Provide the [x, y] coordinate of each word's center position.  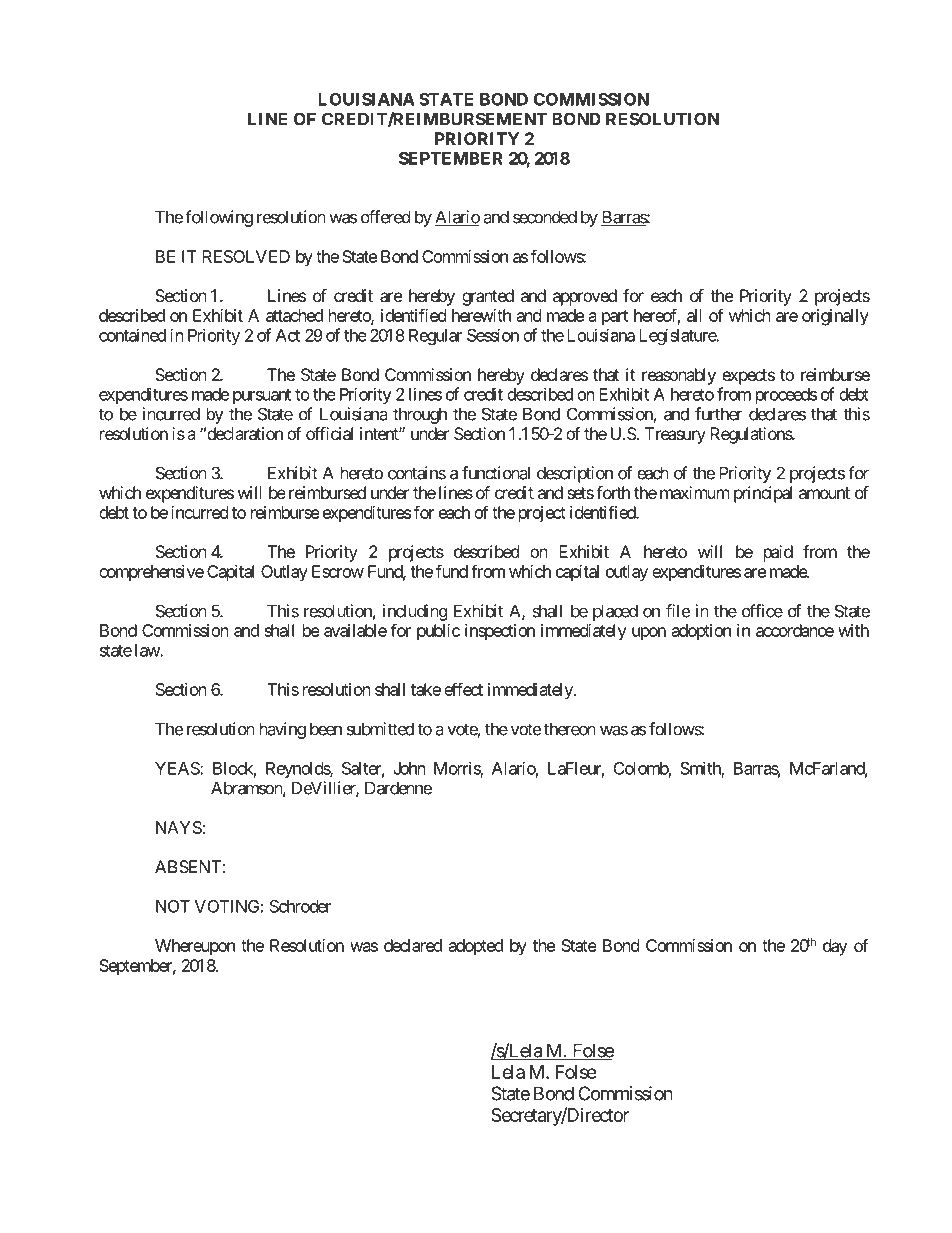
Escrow [338, 571]
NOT [173, 906]
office [762, 611]
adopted [476, 947]
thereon [570, 729]
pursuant [262, 396]
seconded [545, 217]
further [718, 414]
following [219, 218]
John [409, 768]
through [420, 415]
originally [835, 317]
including [415, 612]
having [283, 730]
